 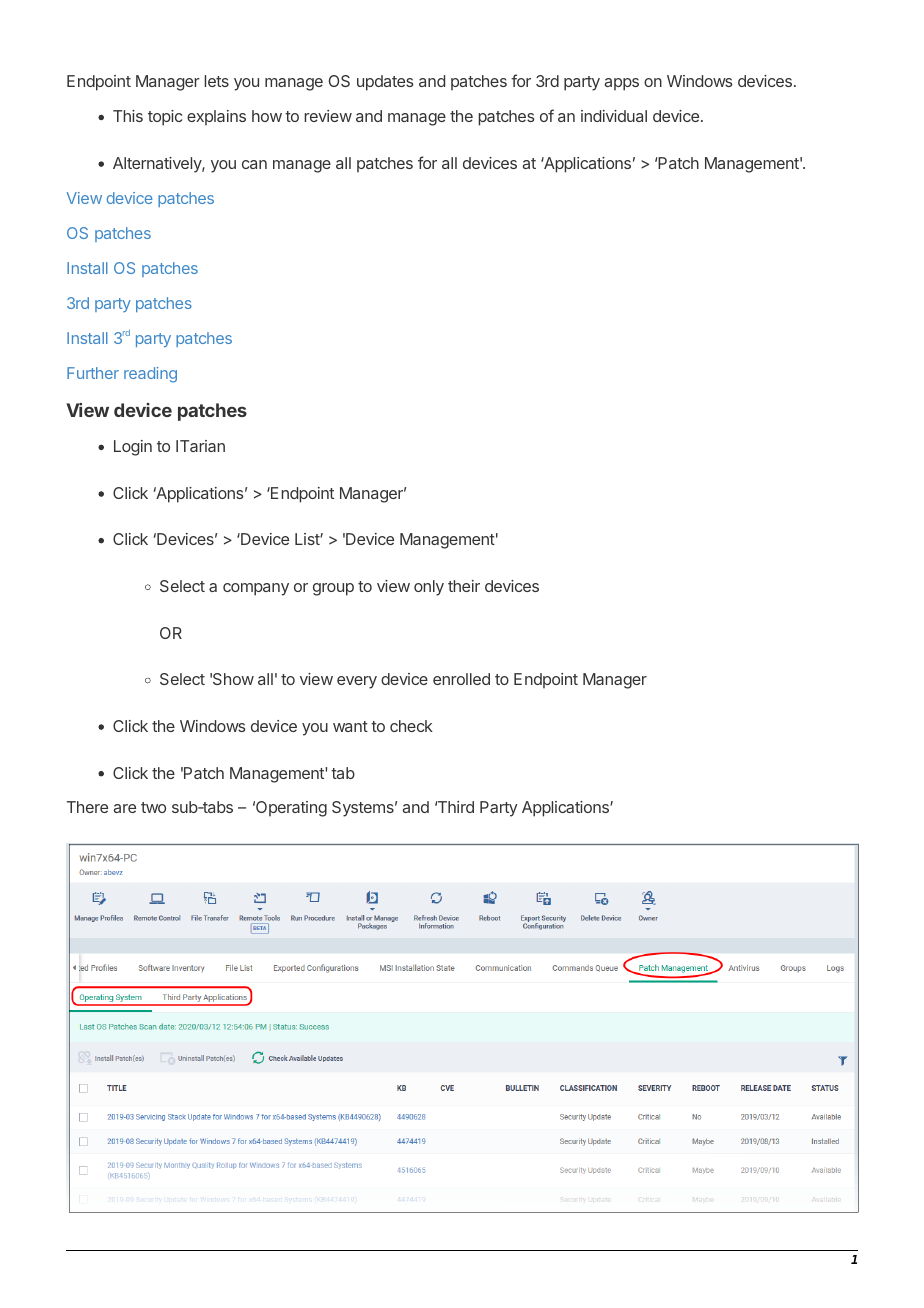 What do you see at coordinates (333, 589) in the screenshot?
I see `group` at bounding box center [333, 589].
